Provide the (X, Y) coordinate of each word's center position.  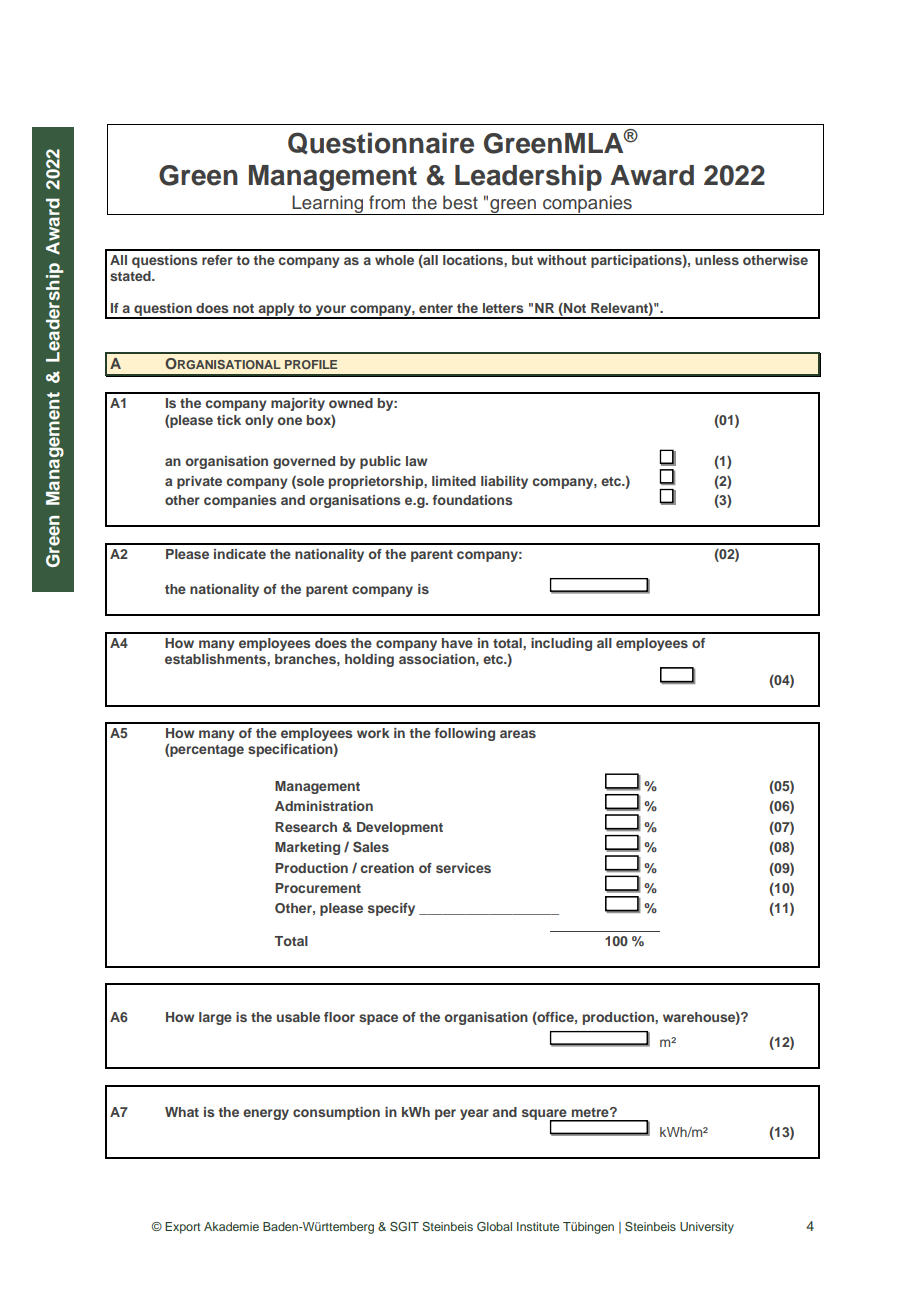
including (561, 644)
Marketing (307, 848)
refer (217, 260)
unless (717, 260)
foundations (472, 500)
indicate (240, 554)
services (463, 868)
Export (182, 1228)
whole (394, 260)
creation (387, 868)
